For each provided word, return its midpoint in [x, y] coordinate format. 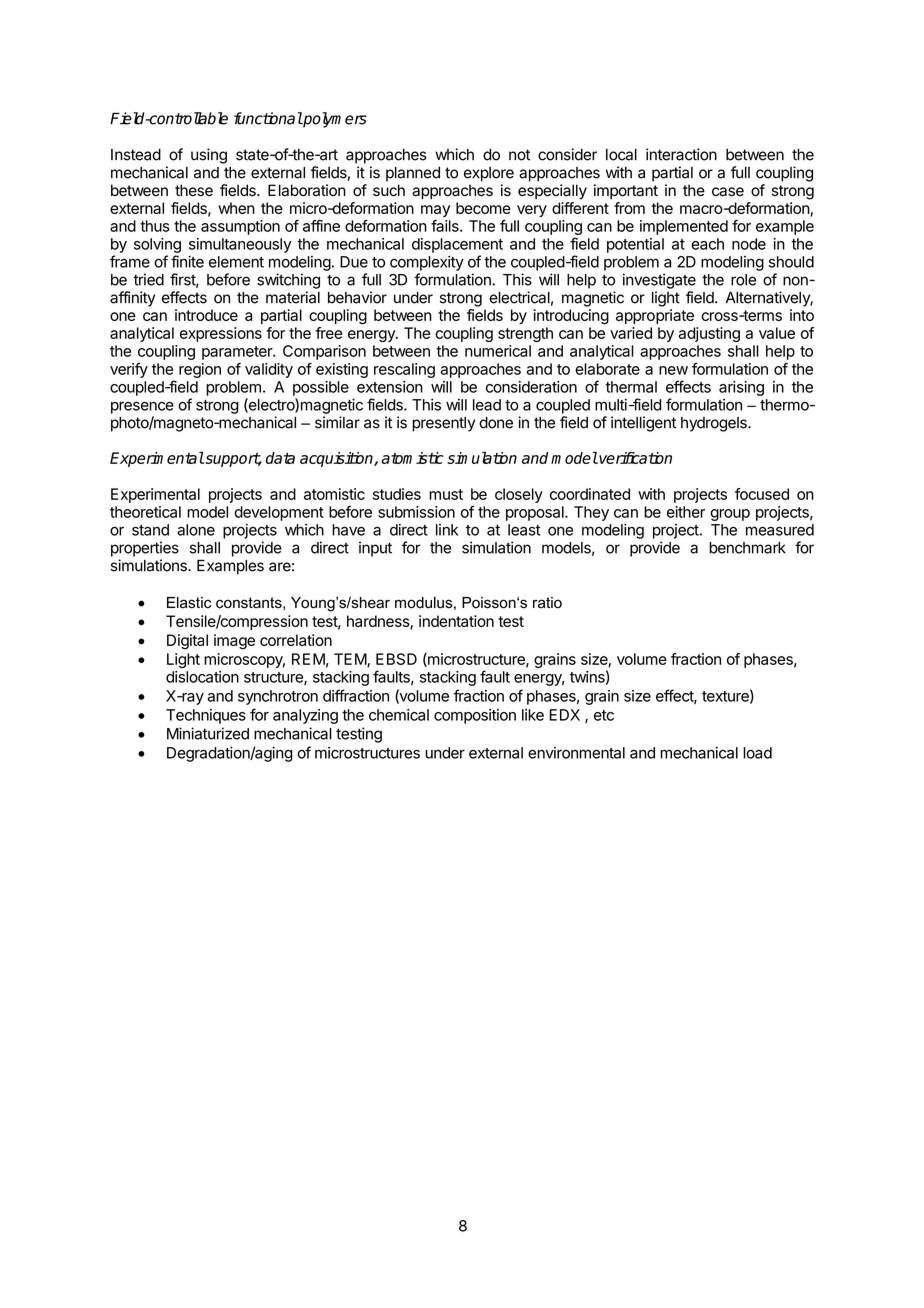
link [447, 530]
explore [489, 174]
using [209, 156]
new [673, 370]
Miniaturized [208, 733]
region [200, 370]
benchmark [747, 548]
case [728, 192]
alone [196, 530]
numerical [498, 351]
